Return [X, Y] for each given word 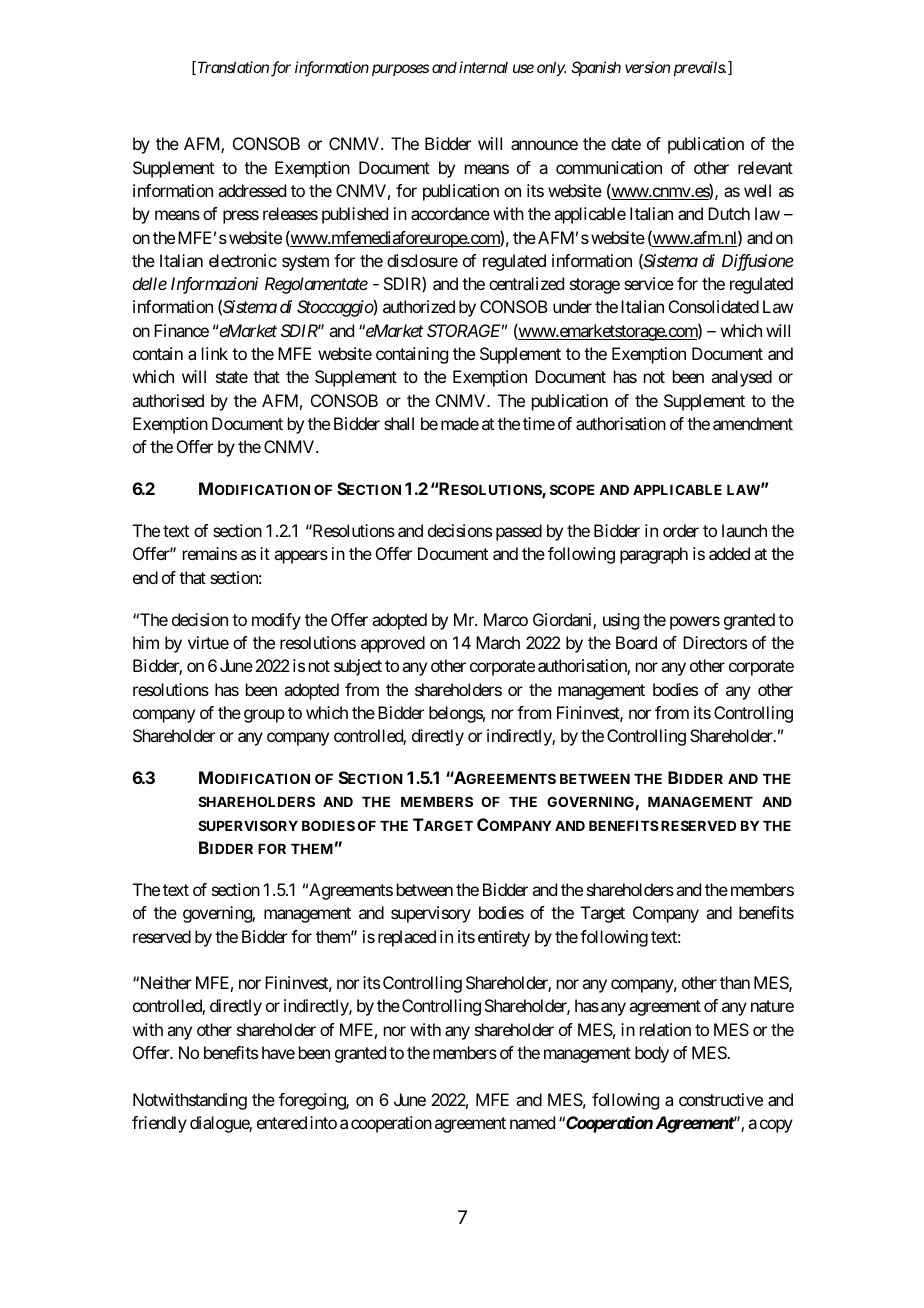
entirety [504, 938]
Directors [715, 642]
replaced [407, 938]
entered [282, 1122]
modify [276, 621]
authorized [419, 306]
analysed [741, 378]
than [735, 982]
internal [483, 67]
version [647, 67]
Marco [506, 619]
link [215, 353]
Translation [232, 68]
